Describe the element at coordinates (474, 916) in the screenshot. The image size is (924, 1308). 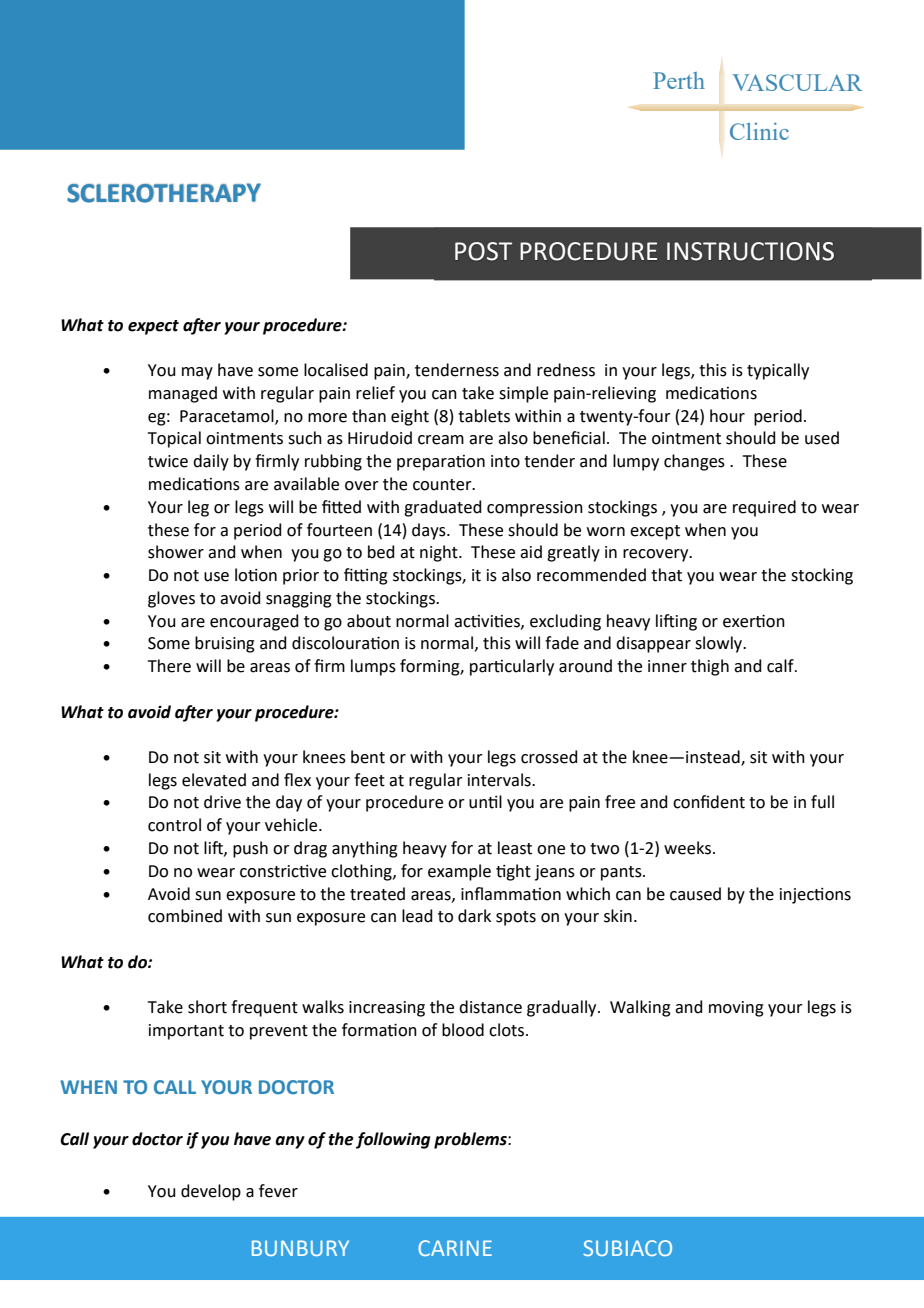
I see `dark` at that location.
